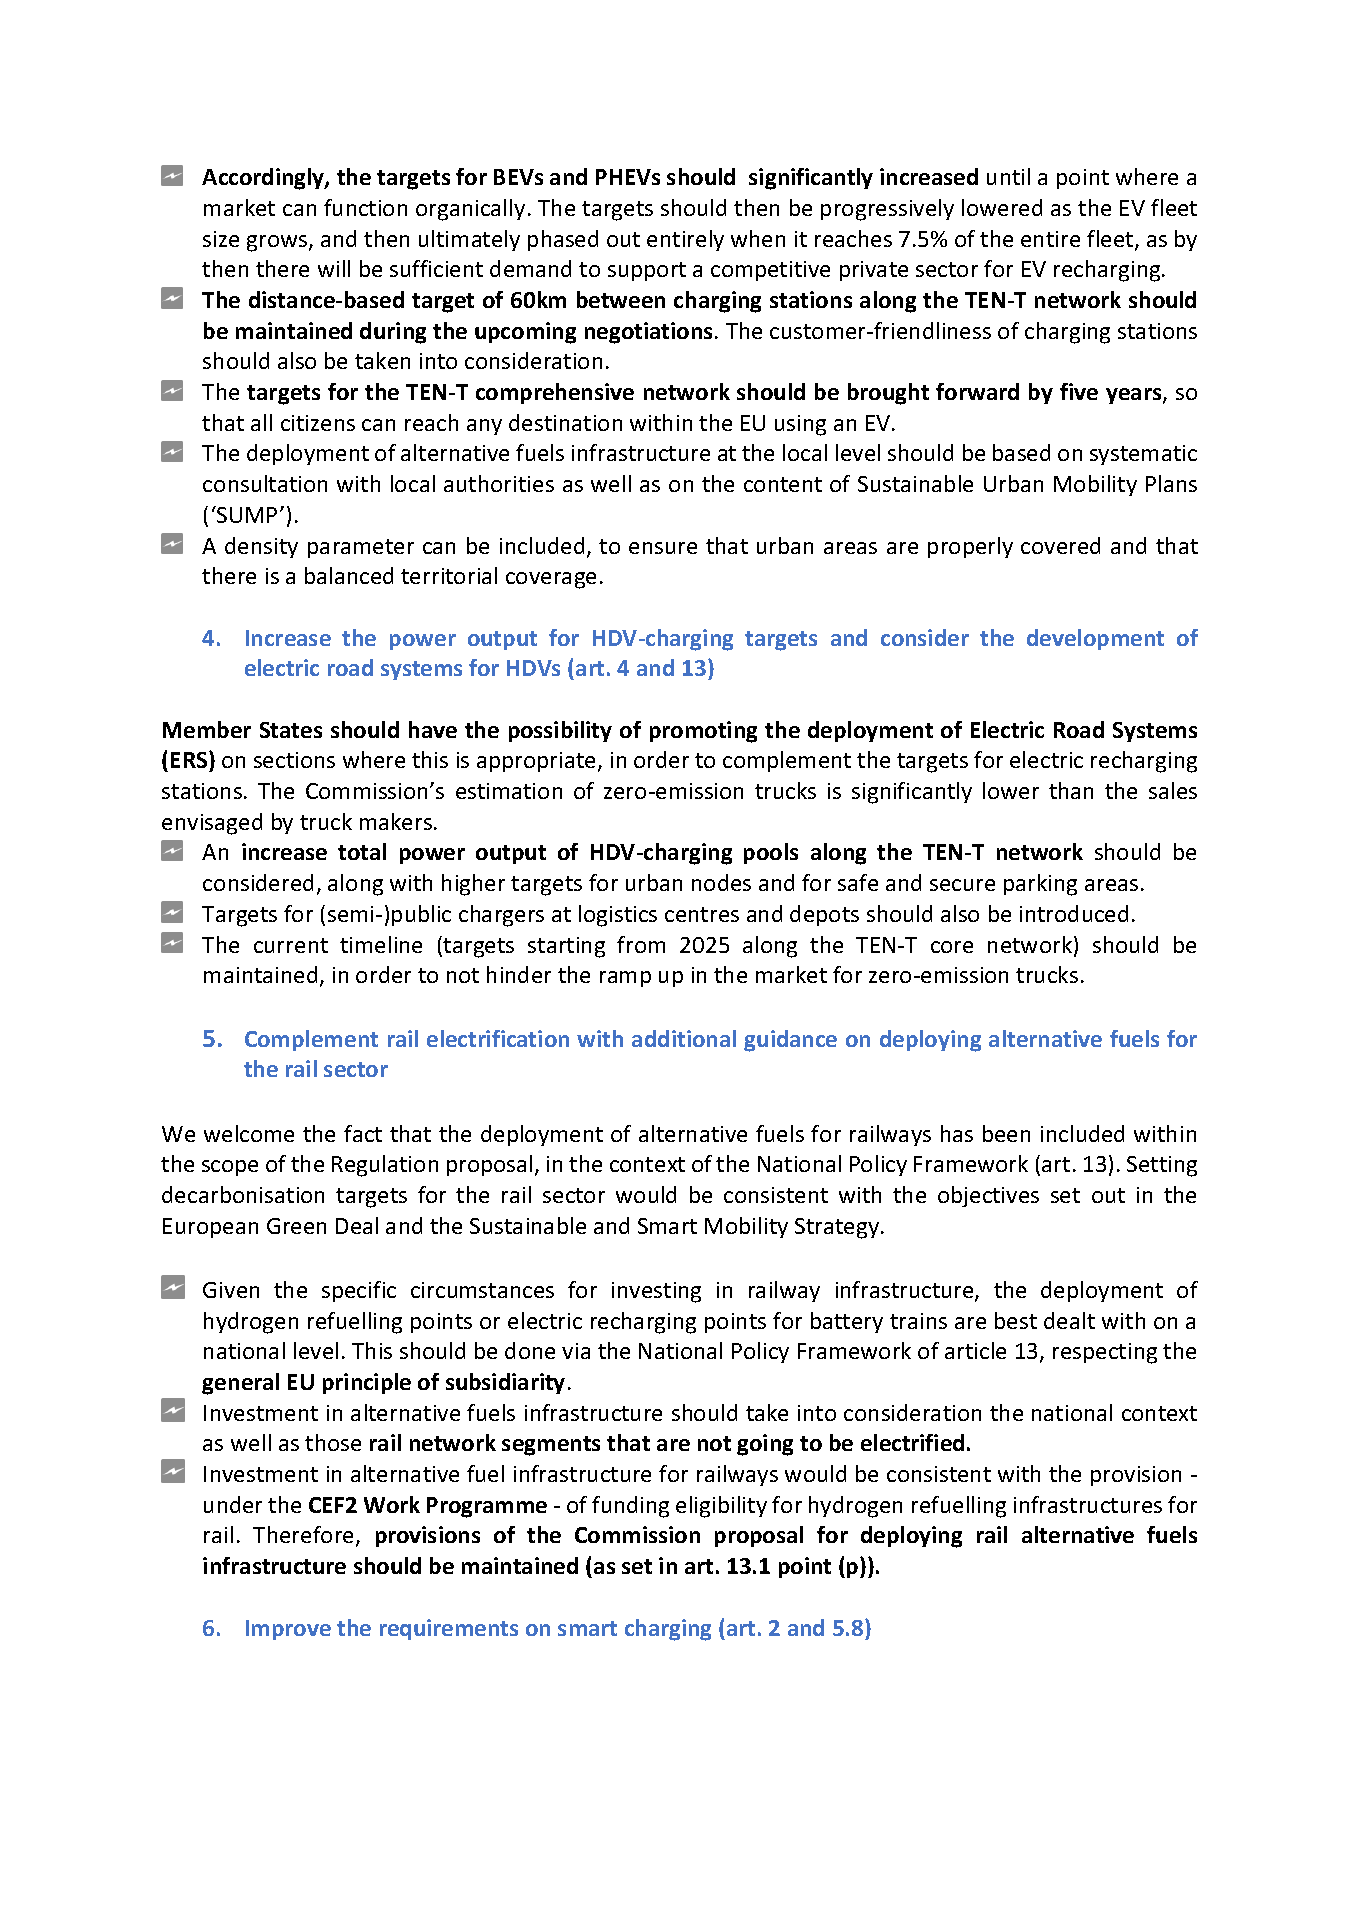  I want to click on until, so click(1008, 176).
